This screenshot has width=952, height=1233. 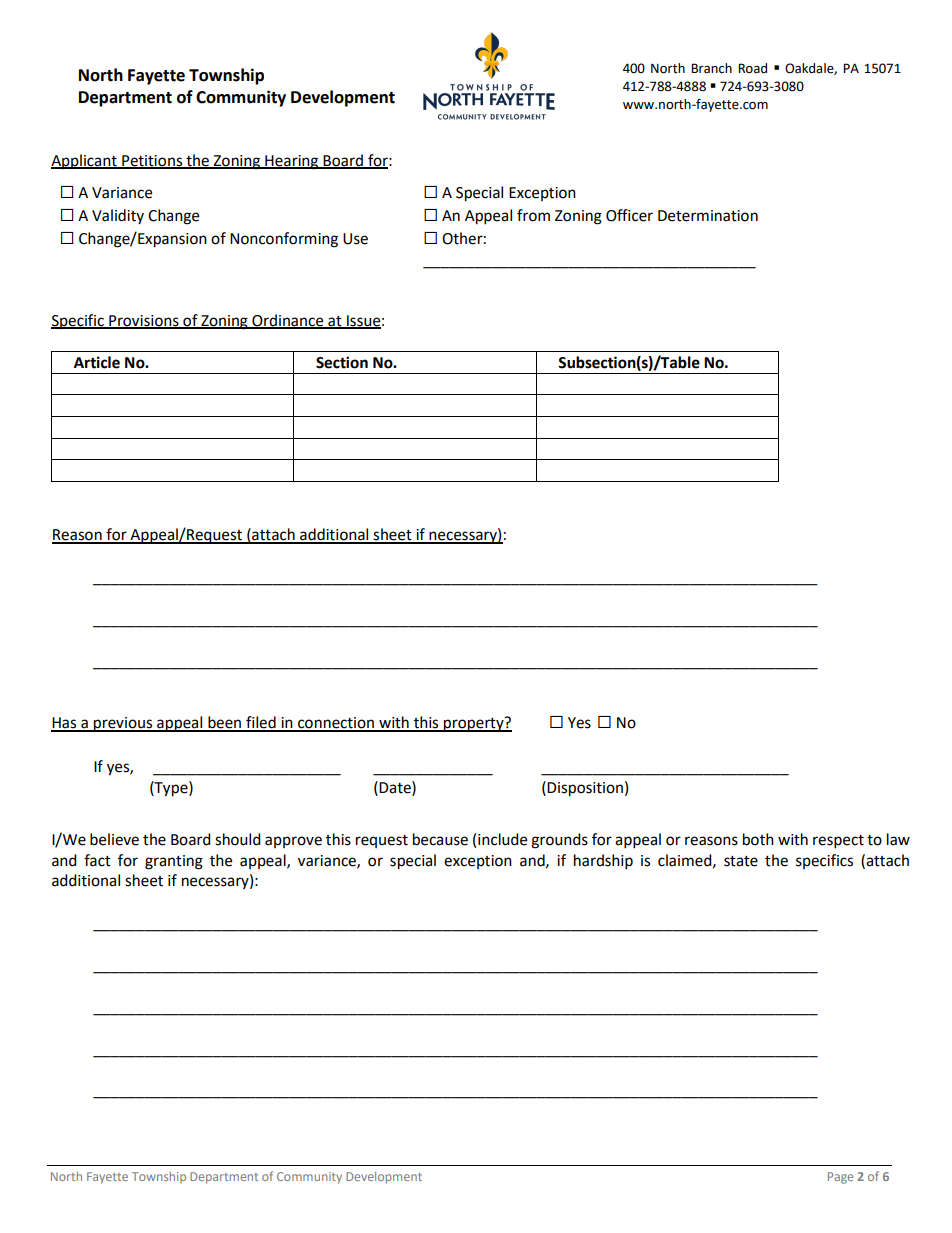 What do you see at coordinates (97, 860) in the screenshot?
I see `fact` at bounding box center [97, 860].
